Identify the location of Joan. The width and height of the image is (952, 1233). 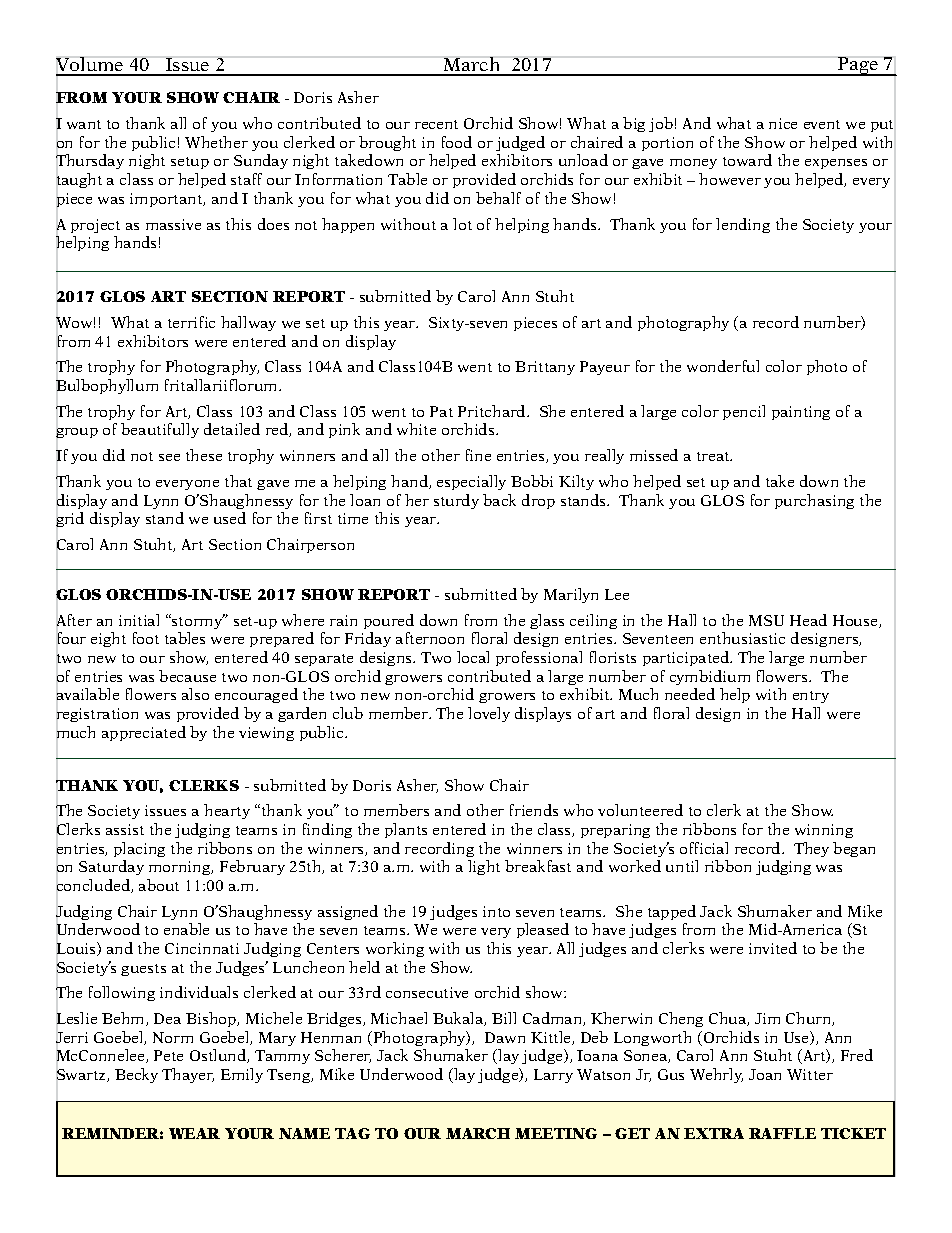
(765, 1074).
